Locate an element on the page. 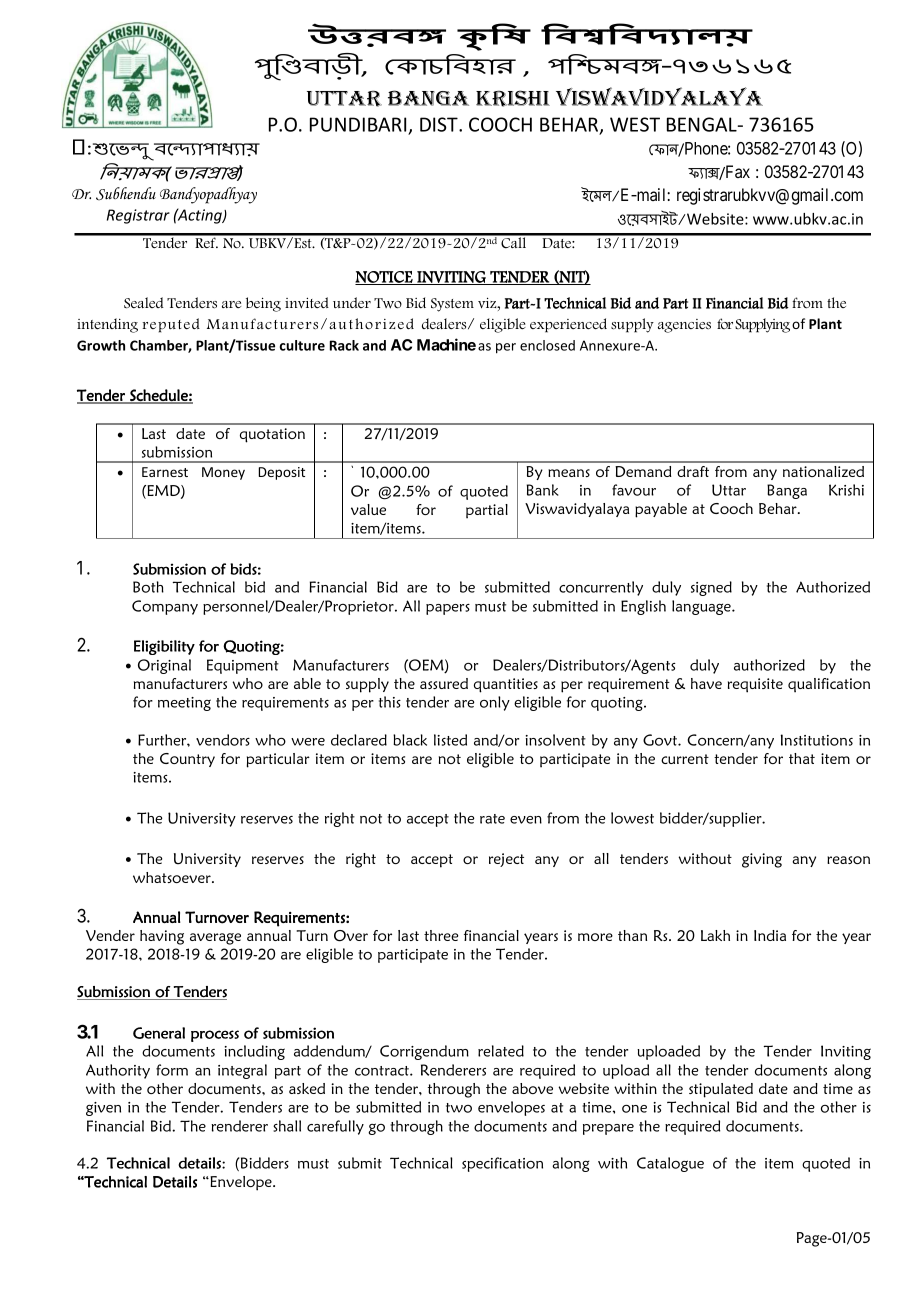  requisite is located at coordinates (755, 685).
